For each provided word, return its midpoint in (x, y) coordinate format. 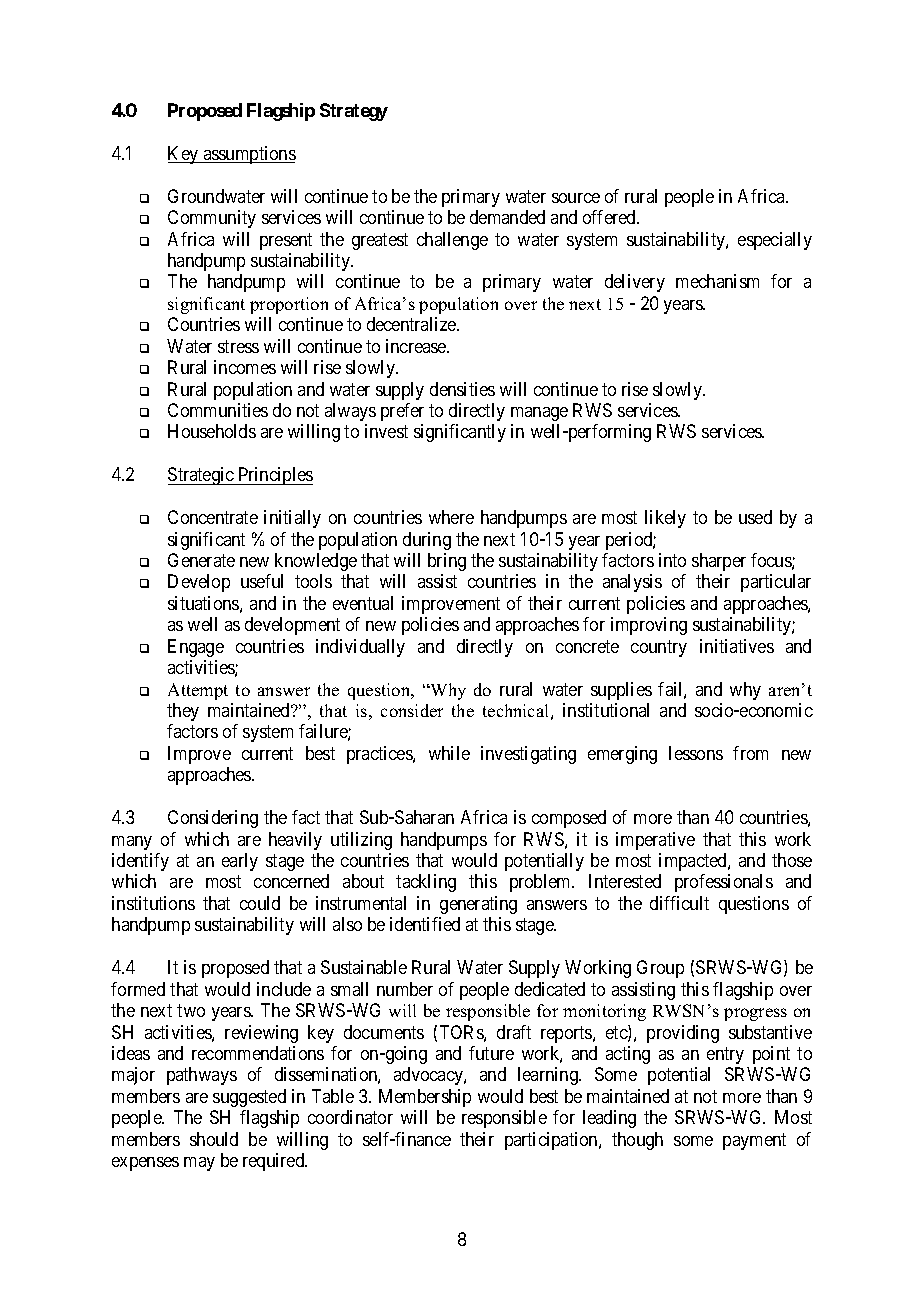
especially (775, 241)
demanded (507, 217)
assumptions (248, 155)
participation (552, 1141)
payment (754, 1141)
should (214, 1139)
